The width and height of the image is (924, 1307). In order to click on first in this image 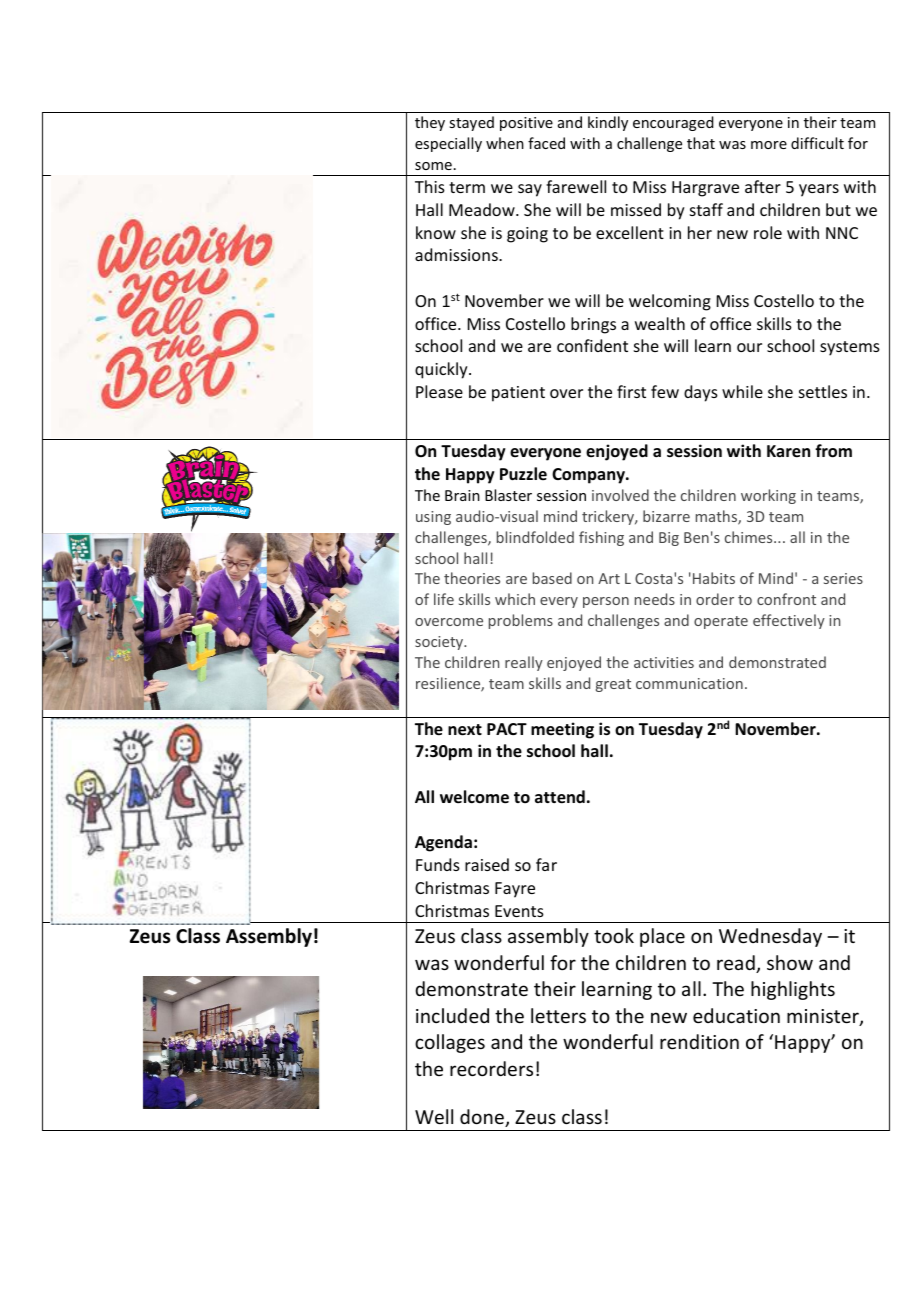, I will do `click(631, 391)`.
